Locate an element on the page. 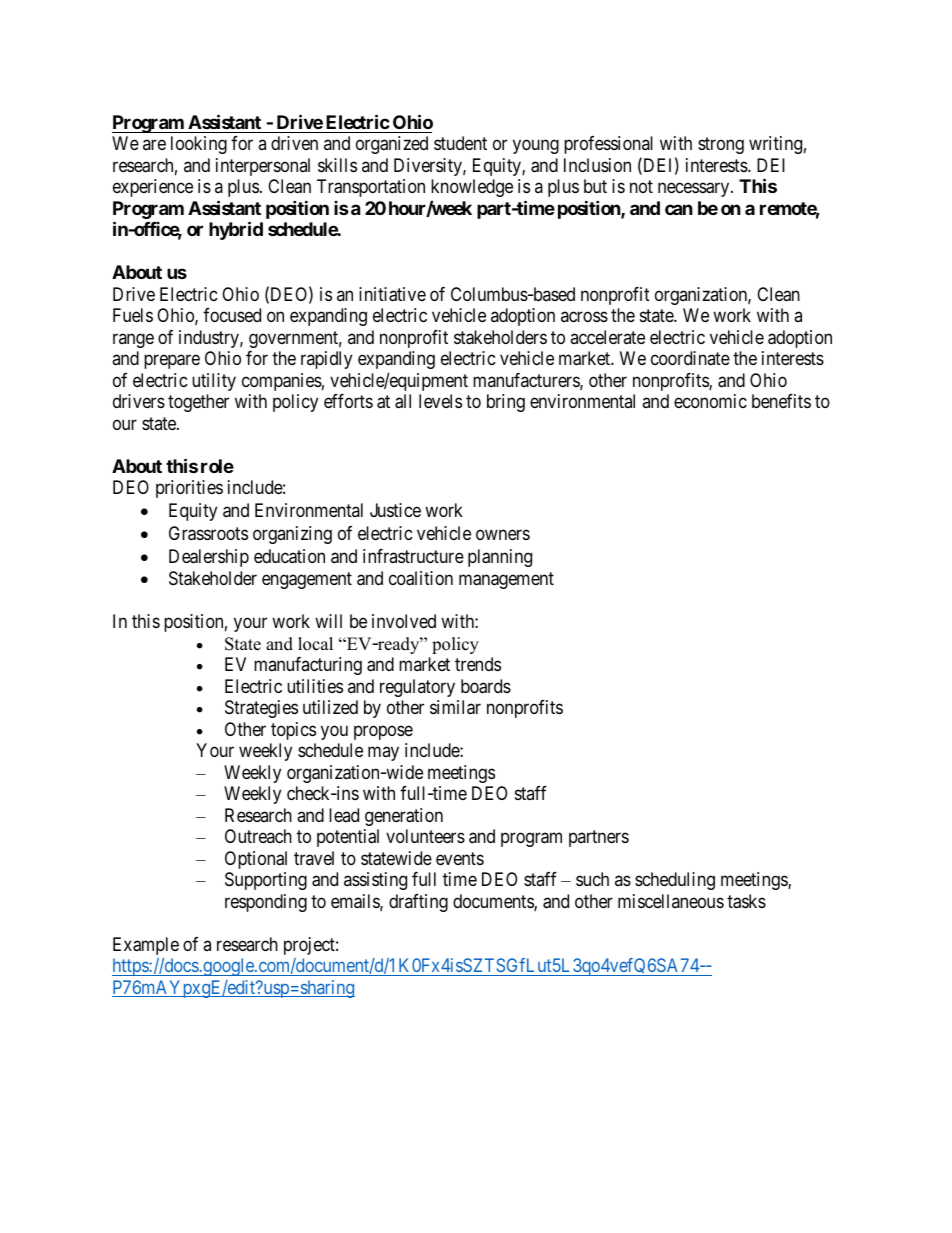  knowledge is located at coordinates (472, 188).
